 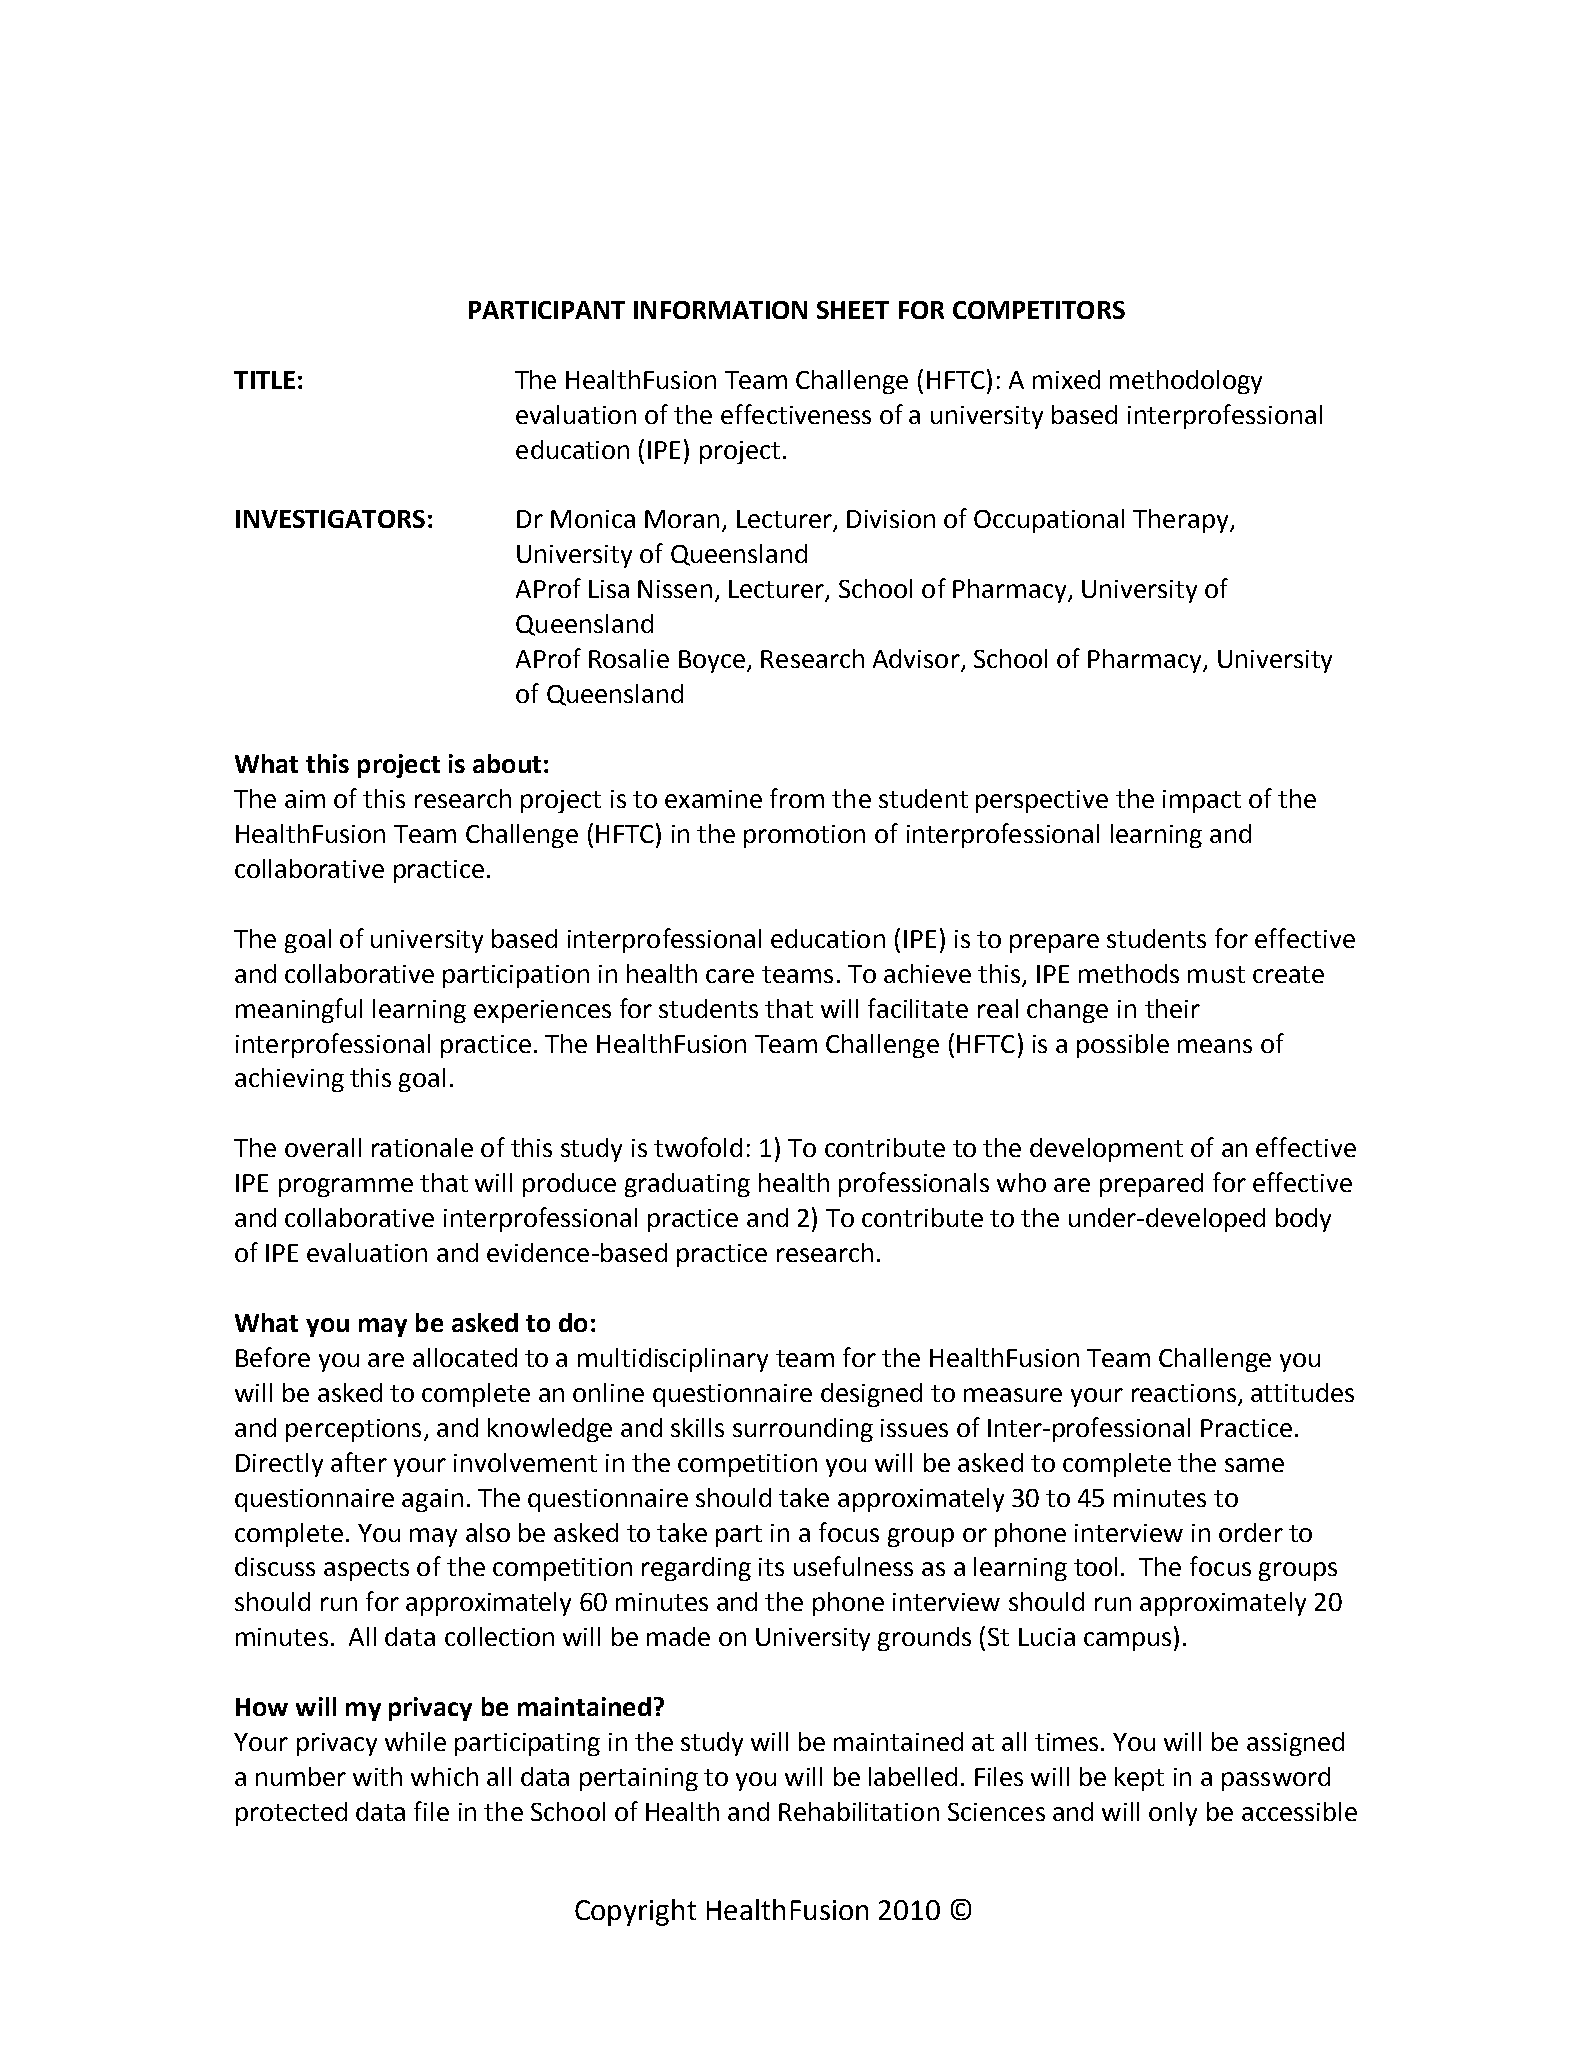 What do you see at coordinates (359, 1462) in the screenshot?
I see `after` at bounding box center [359, 1462].
